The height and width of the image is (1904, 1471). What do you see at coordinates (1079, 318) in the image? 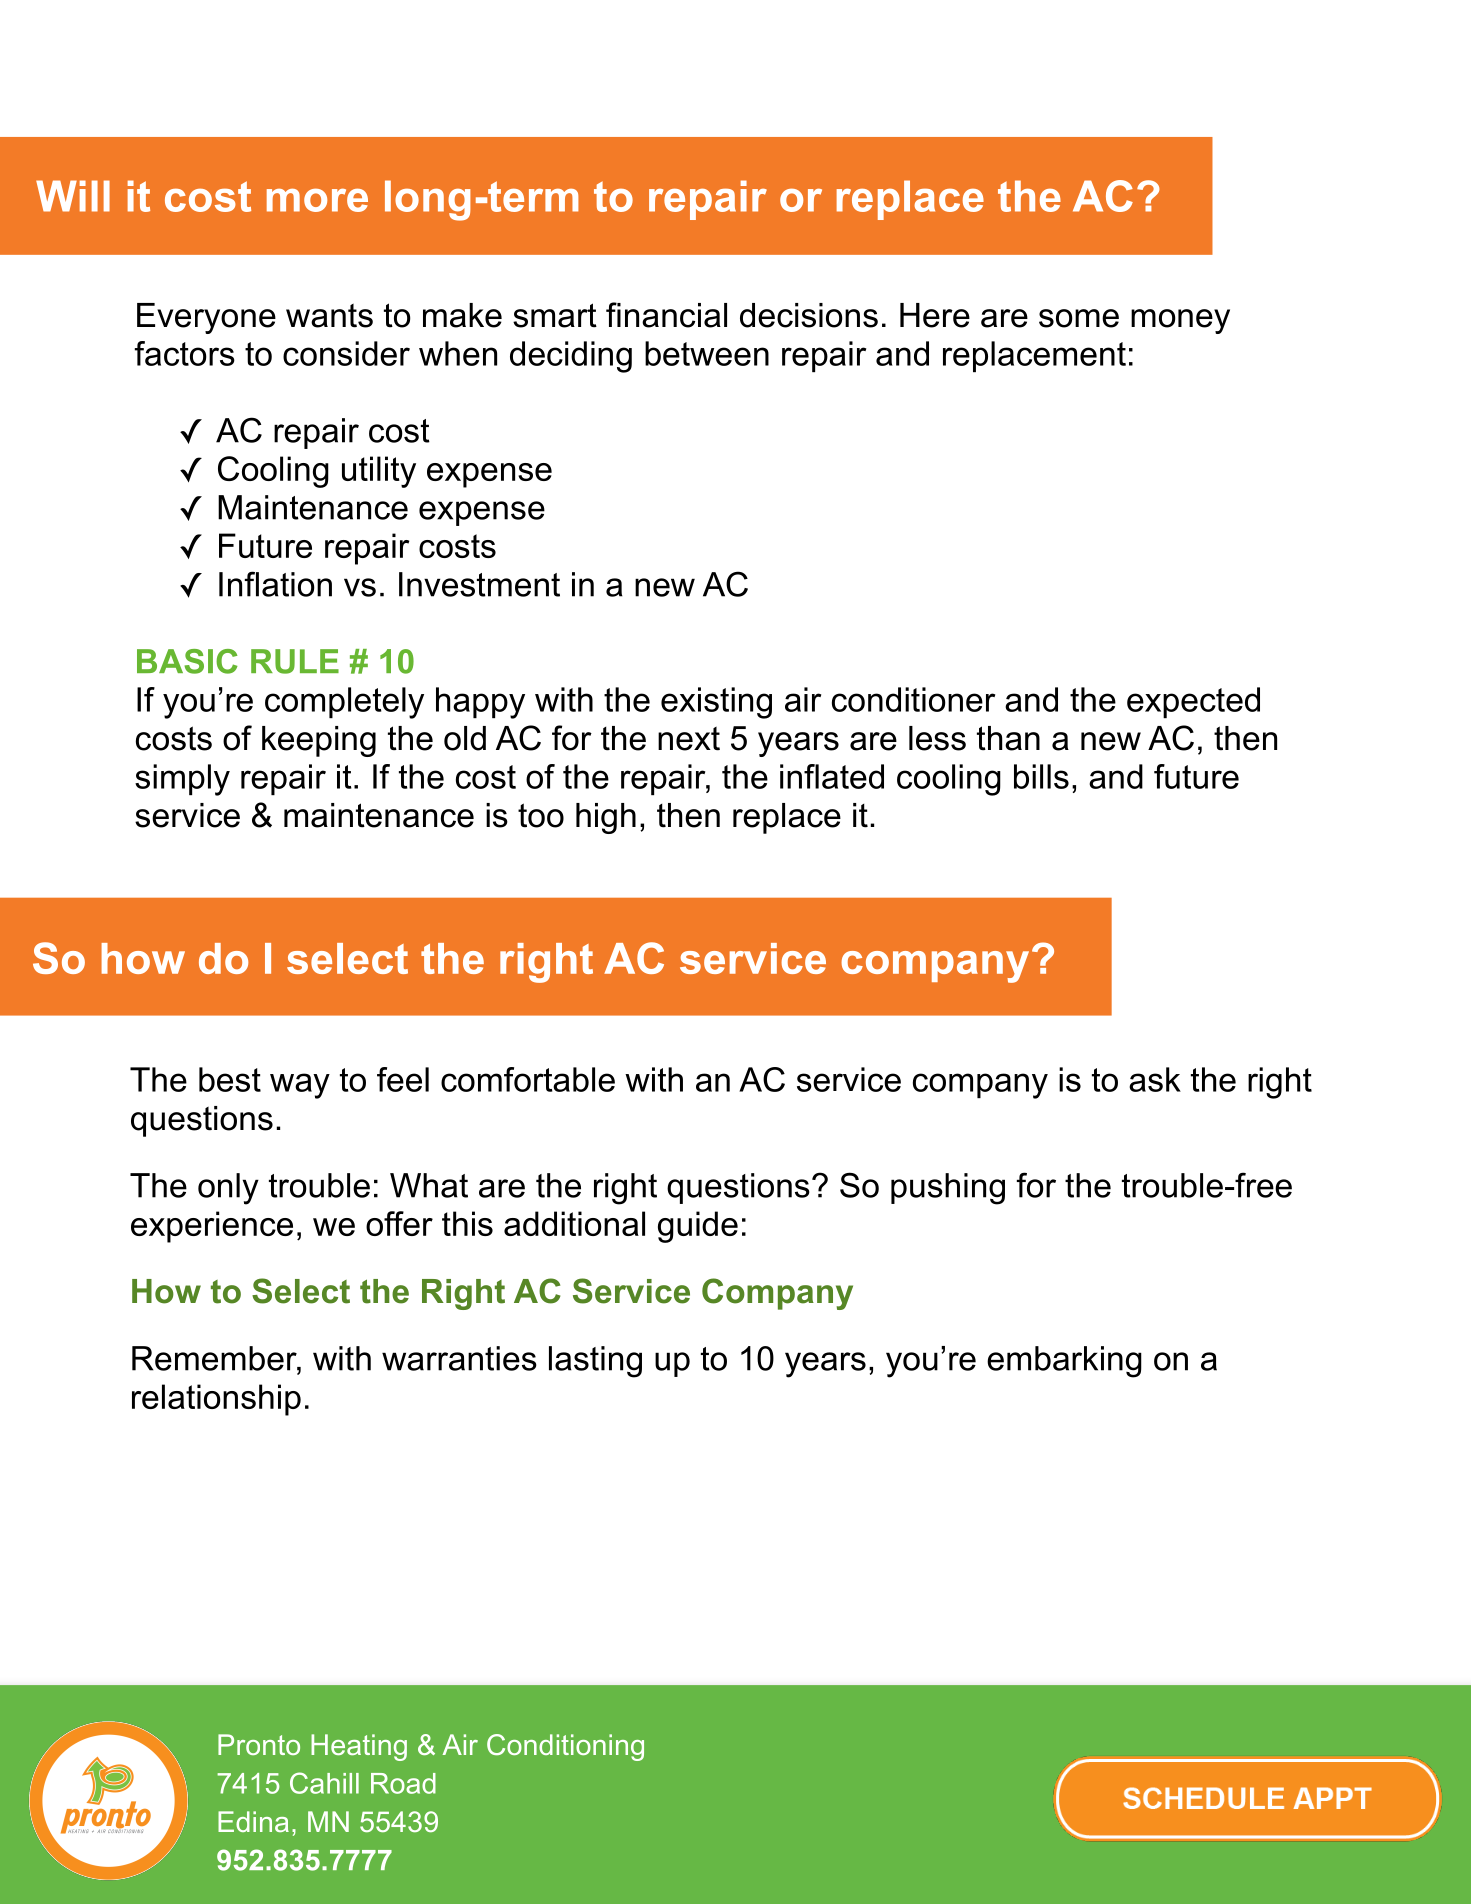
I see `some` at bounding box center [1079, 318].
